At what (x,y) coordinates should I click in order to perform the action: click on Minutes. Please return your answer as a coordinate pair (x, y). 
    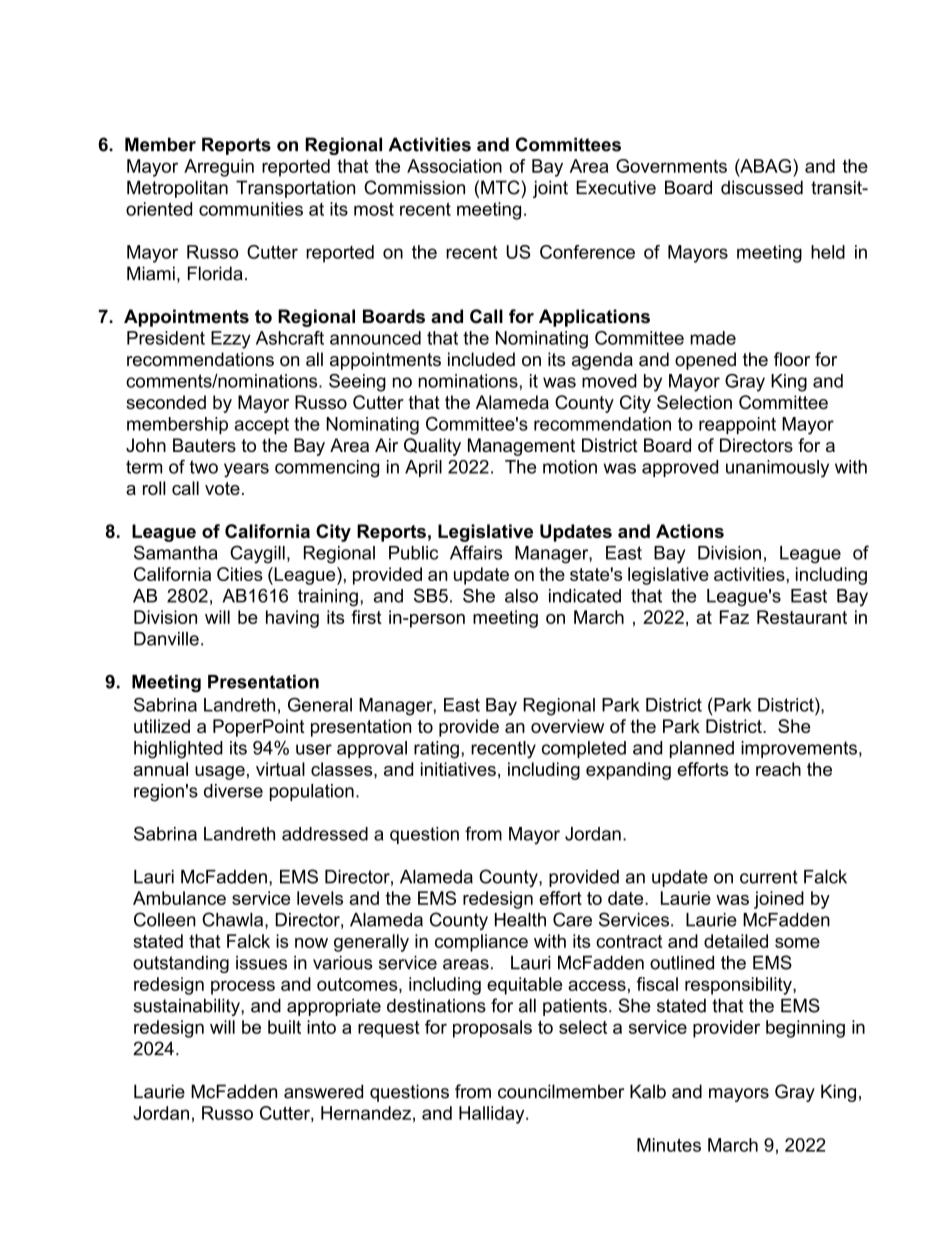
    Looking at the image, I should click on (669, 1145).
